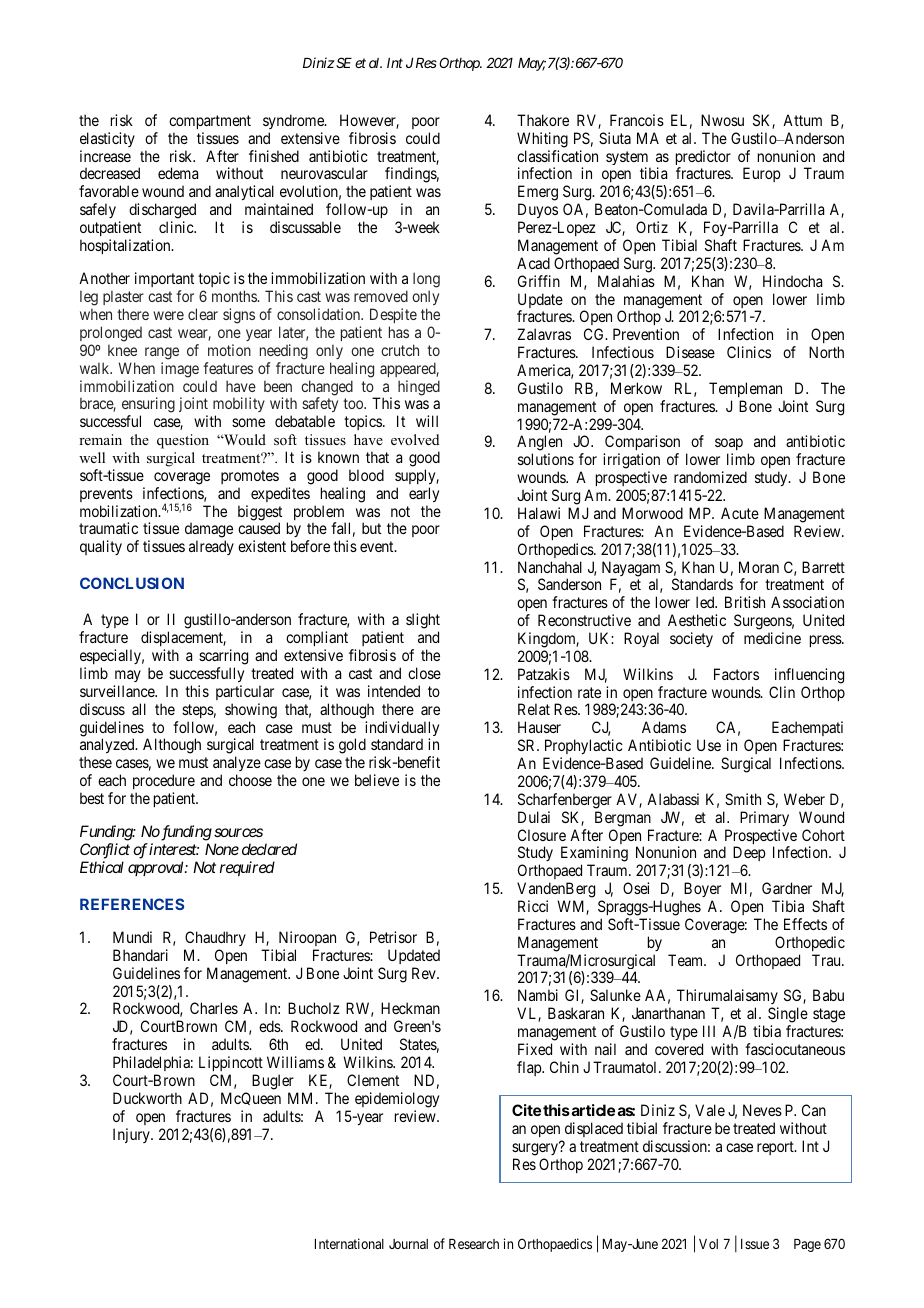  What do you see at coordinates (474, 1244) in the screenshot?
I see `Research` at bounding box center [474, 1244].
